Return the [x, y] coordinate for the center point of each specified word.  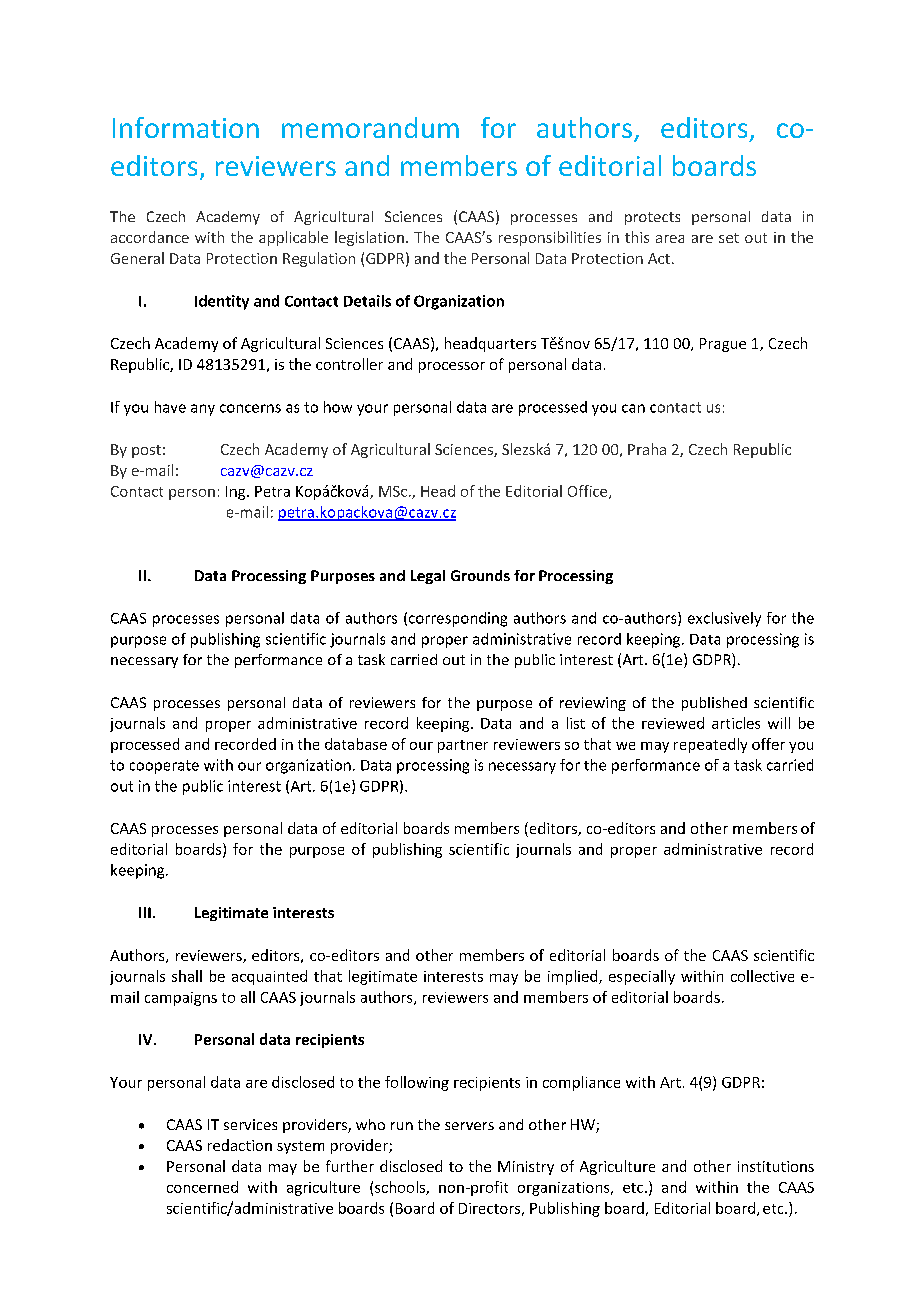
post [146, 451]
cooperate [164, 767]
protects [652, 218]
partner [463, 746]
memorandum [370, 127]
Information [186, 127]
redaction [240, 1145]
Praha [647, 449]
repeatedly [710, 745]
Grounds [480, 575]
